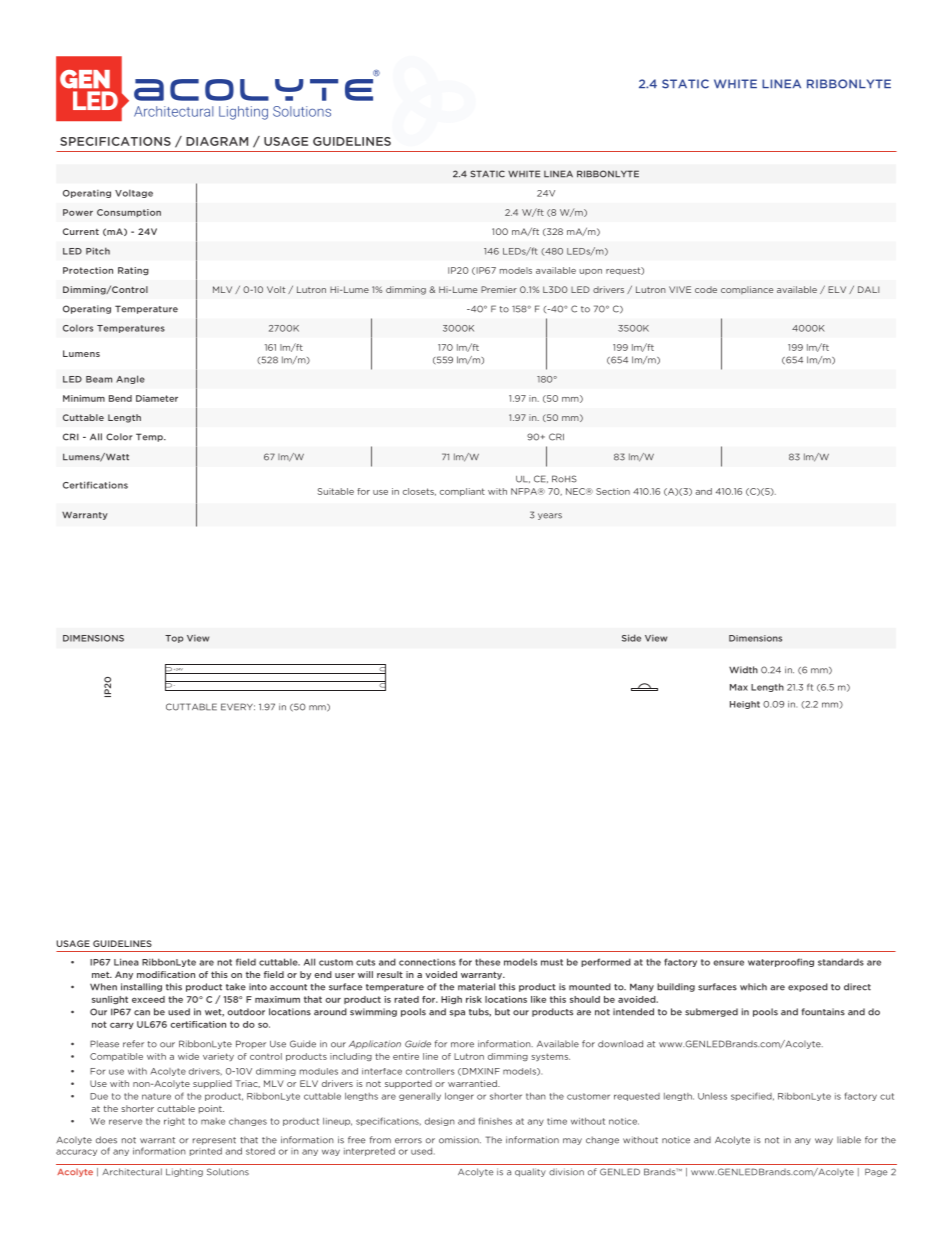 The height and width of the image is (1233, 952). I want to click on Section, so click(613, 491).
